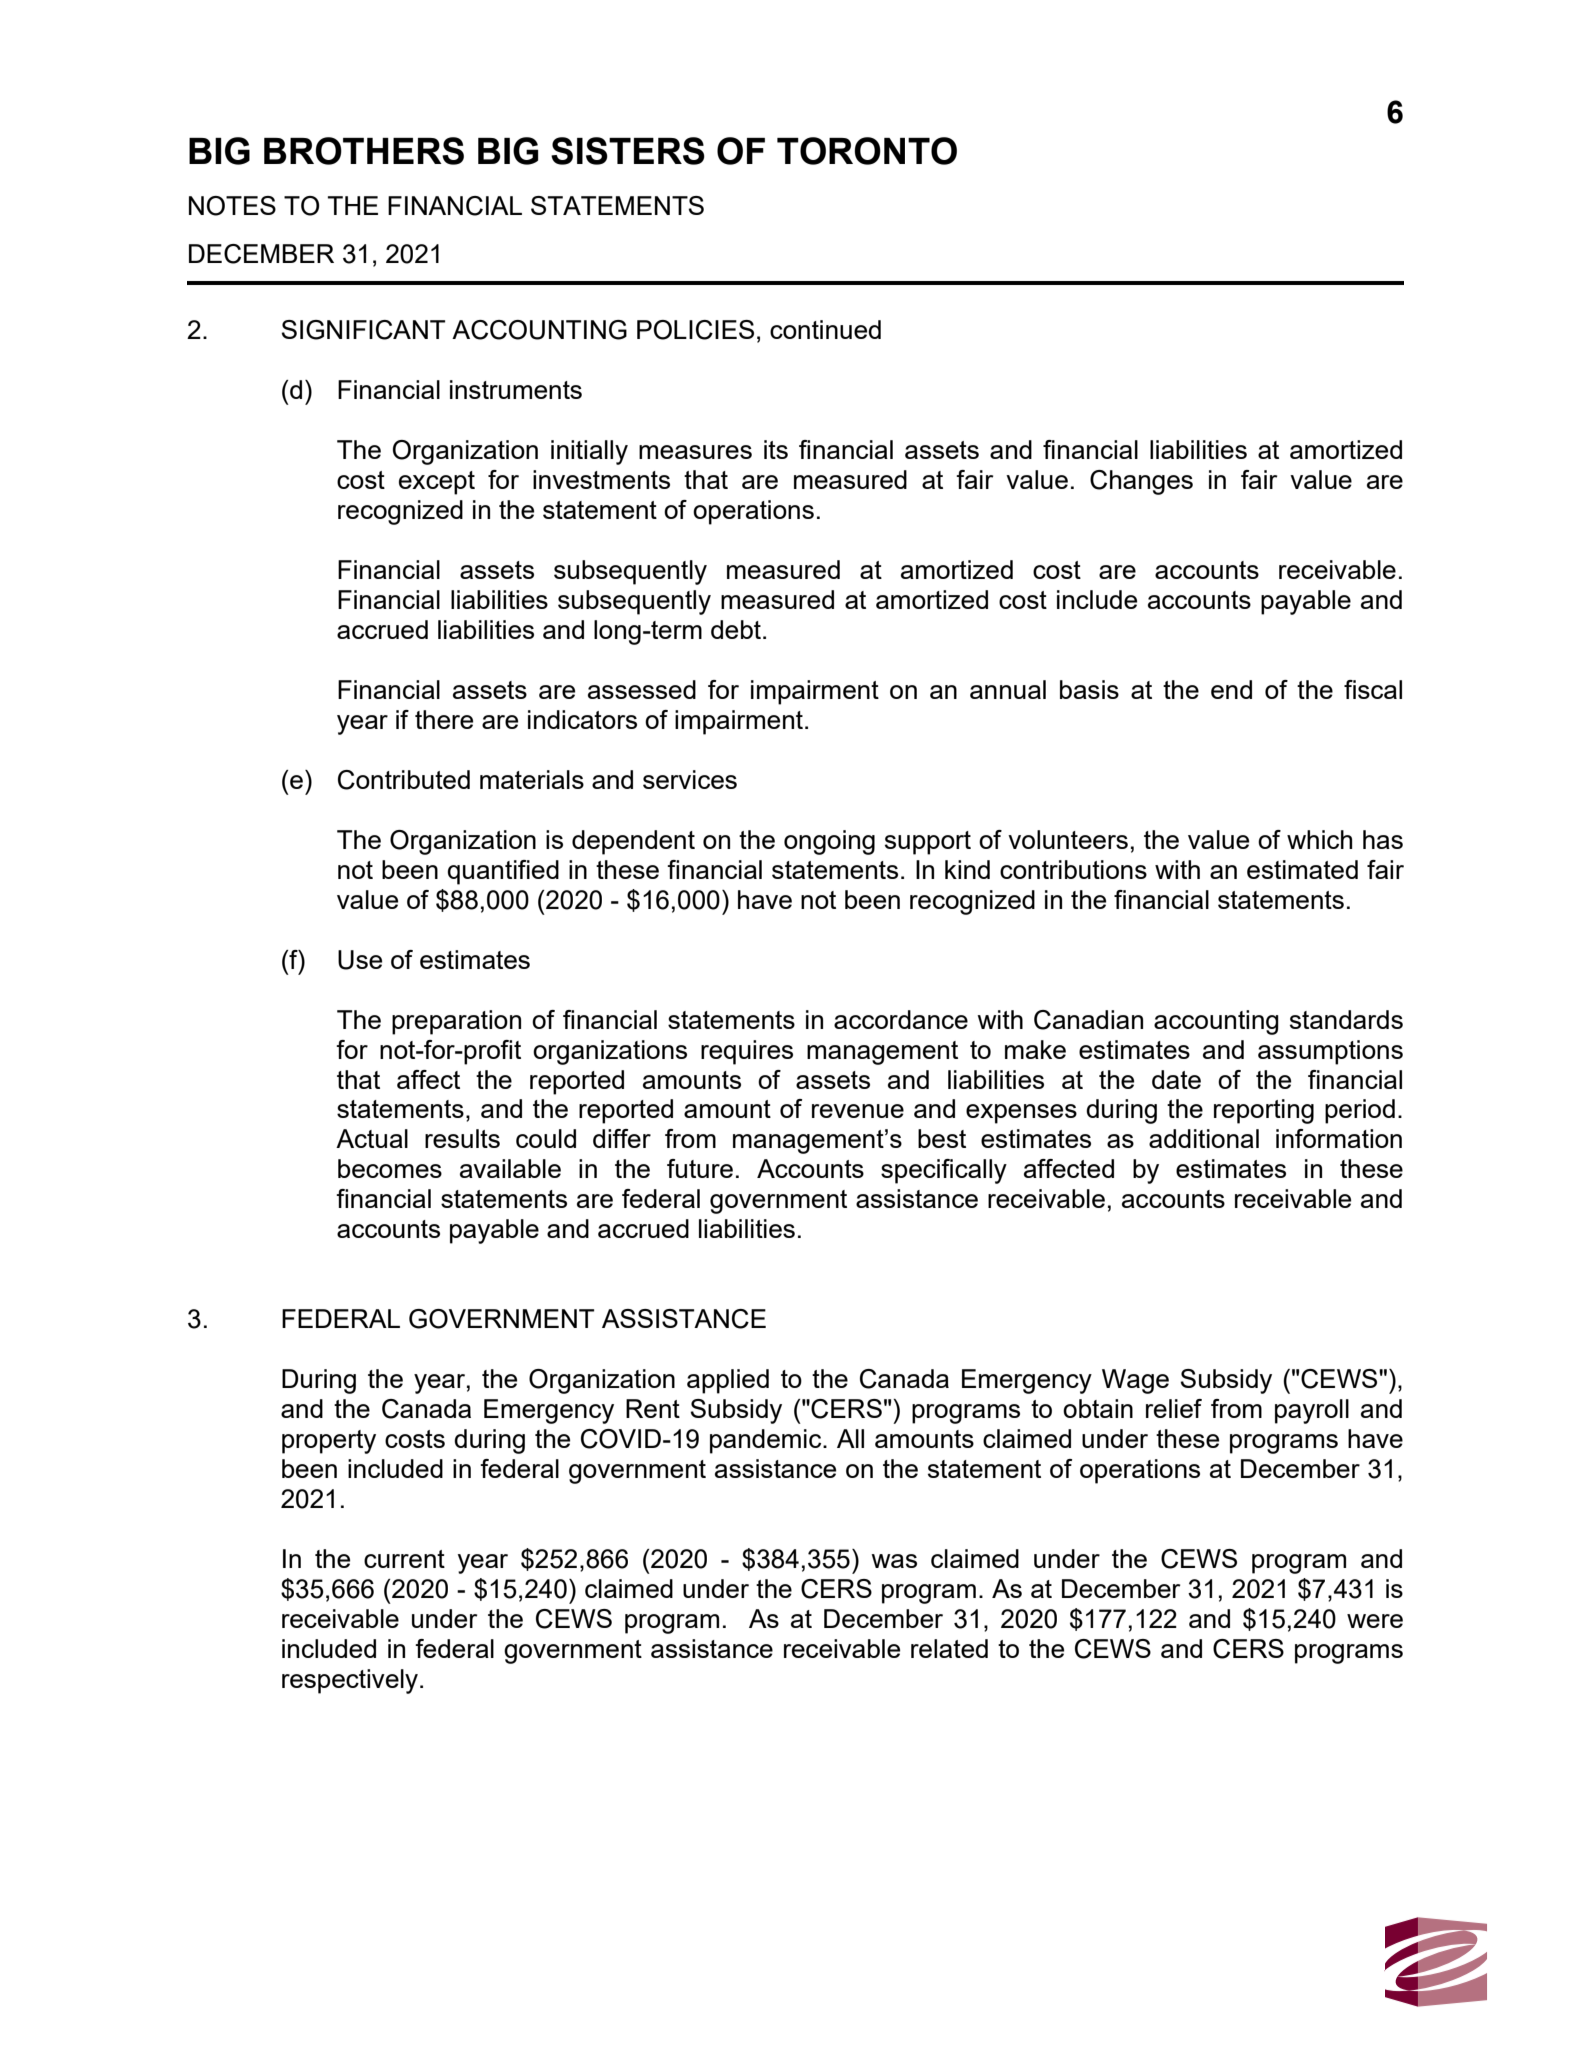  What do you see at coordinates (776, 449) in the screenshot?
I see `its` at bounding box center [776, 449].
